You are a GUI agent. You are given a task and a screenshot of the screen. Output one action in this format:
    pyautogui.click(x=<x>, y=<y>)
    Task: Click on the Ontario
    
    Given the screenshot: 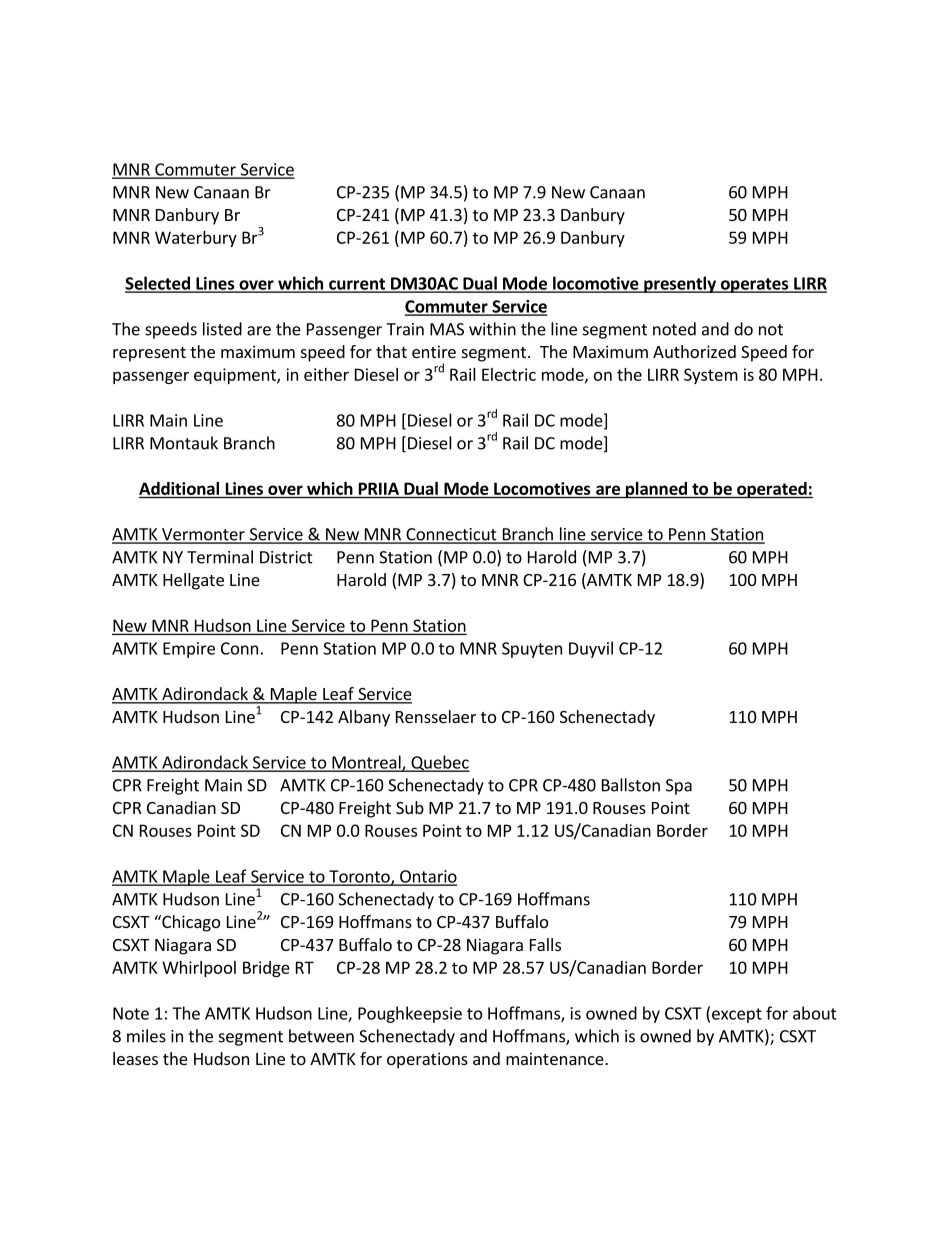 What is the action you would take?
    pyautogui.click(x=427, y=877)
